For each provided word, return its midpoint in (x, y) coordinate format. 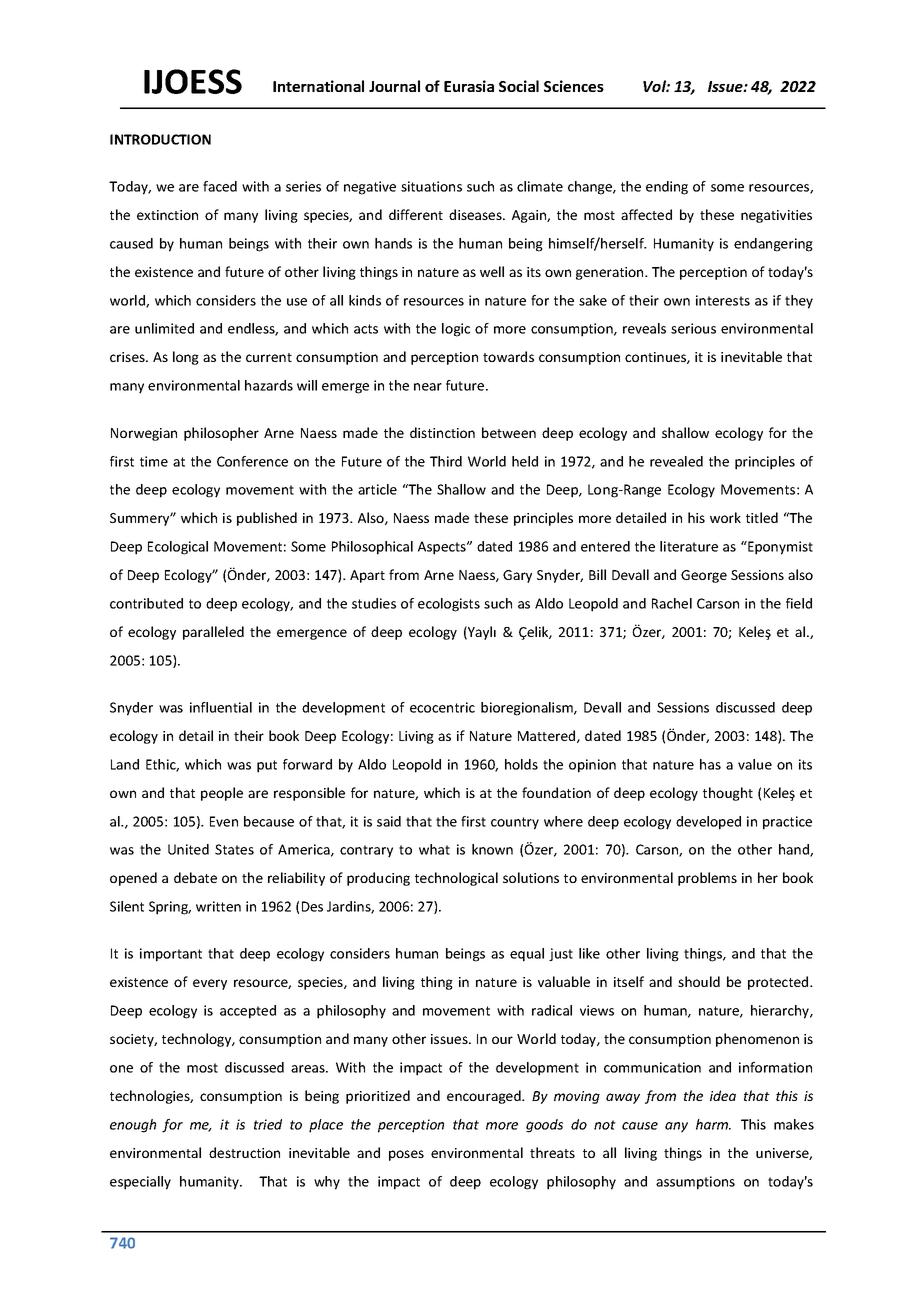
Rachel (672, 603)
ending (667, 188)
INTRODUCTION (160, 139)
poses (406, 1155)
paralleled (213, 633)
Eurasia (469, 86)
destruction (244, 1152)
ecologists (449, 605)
